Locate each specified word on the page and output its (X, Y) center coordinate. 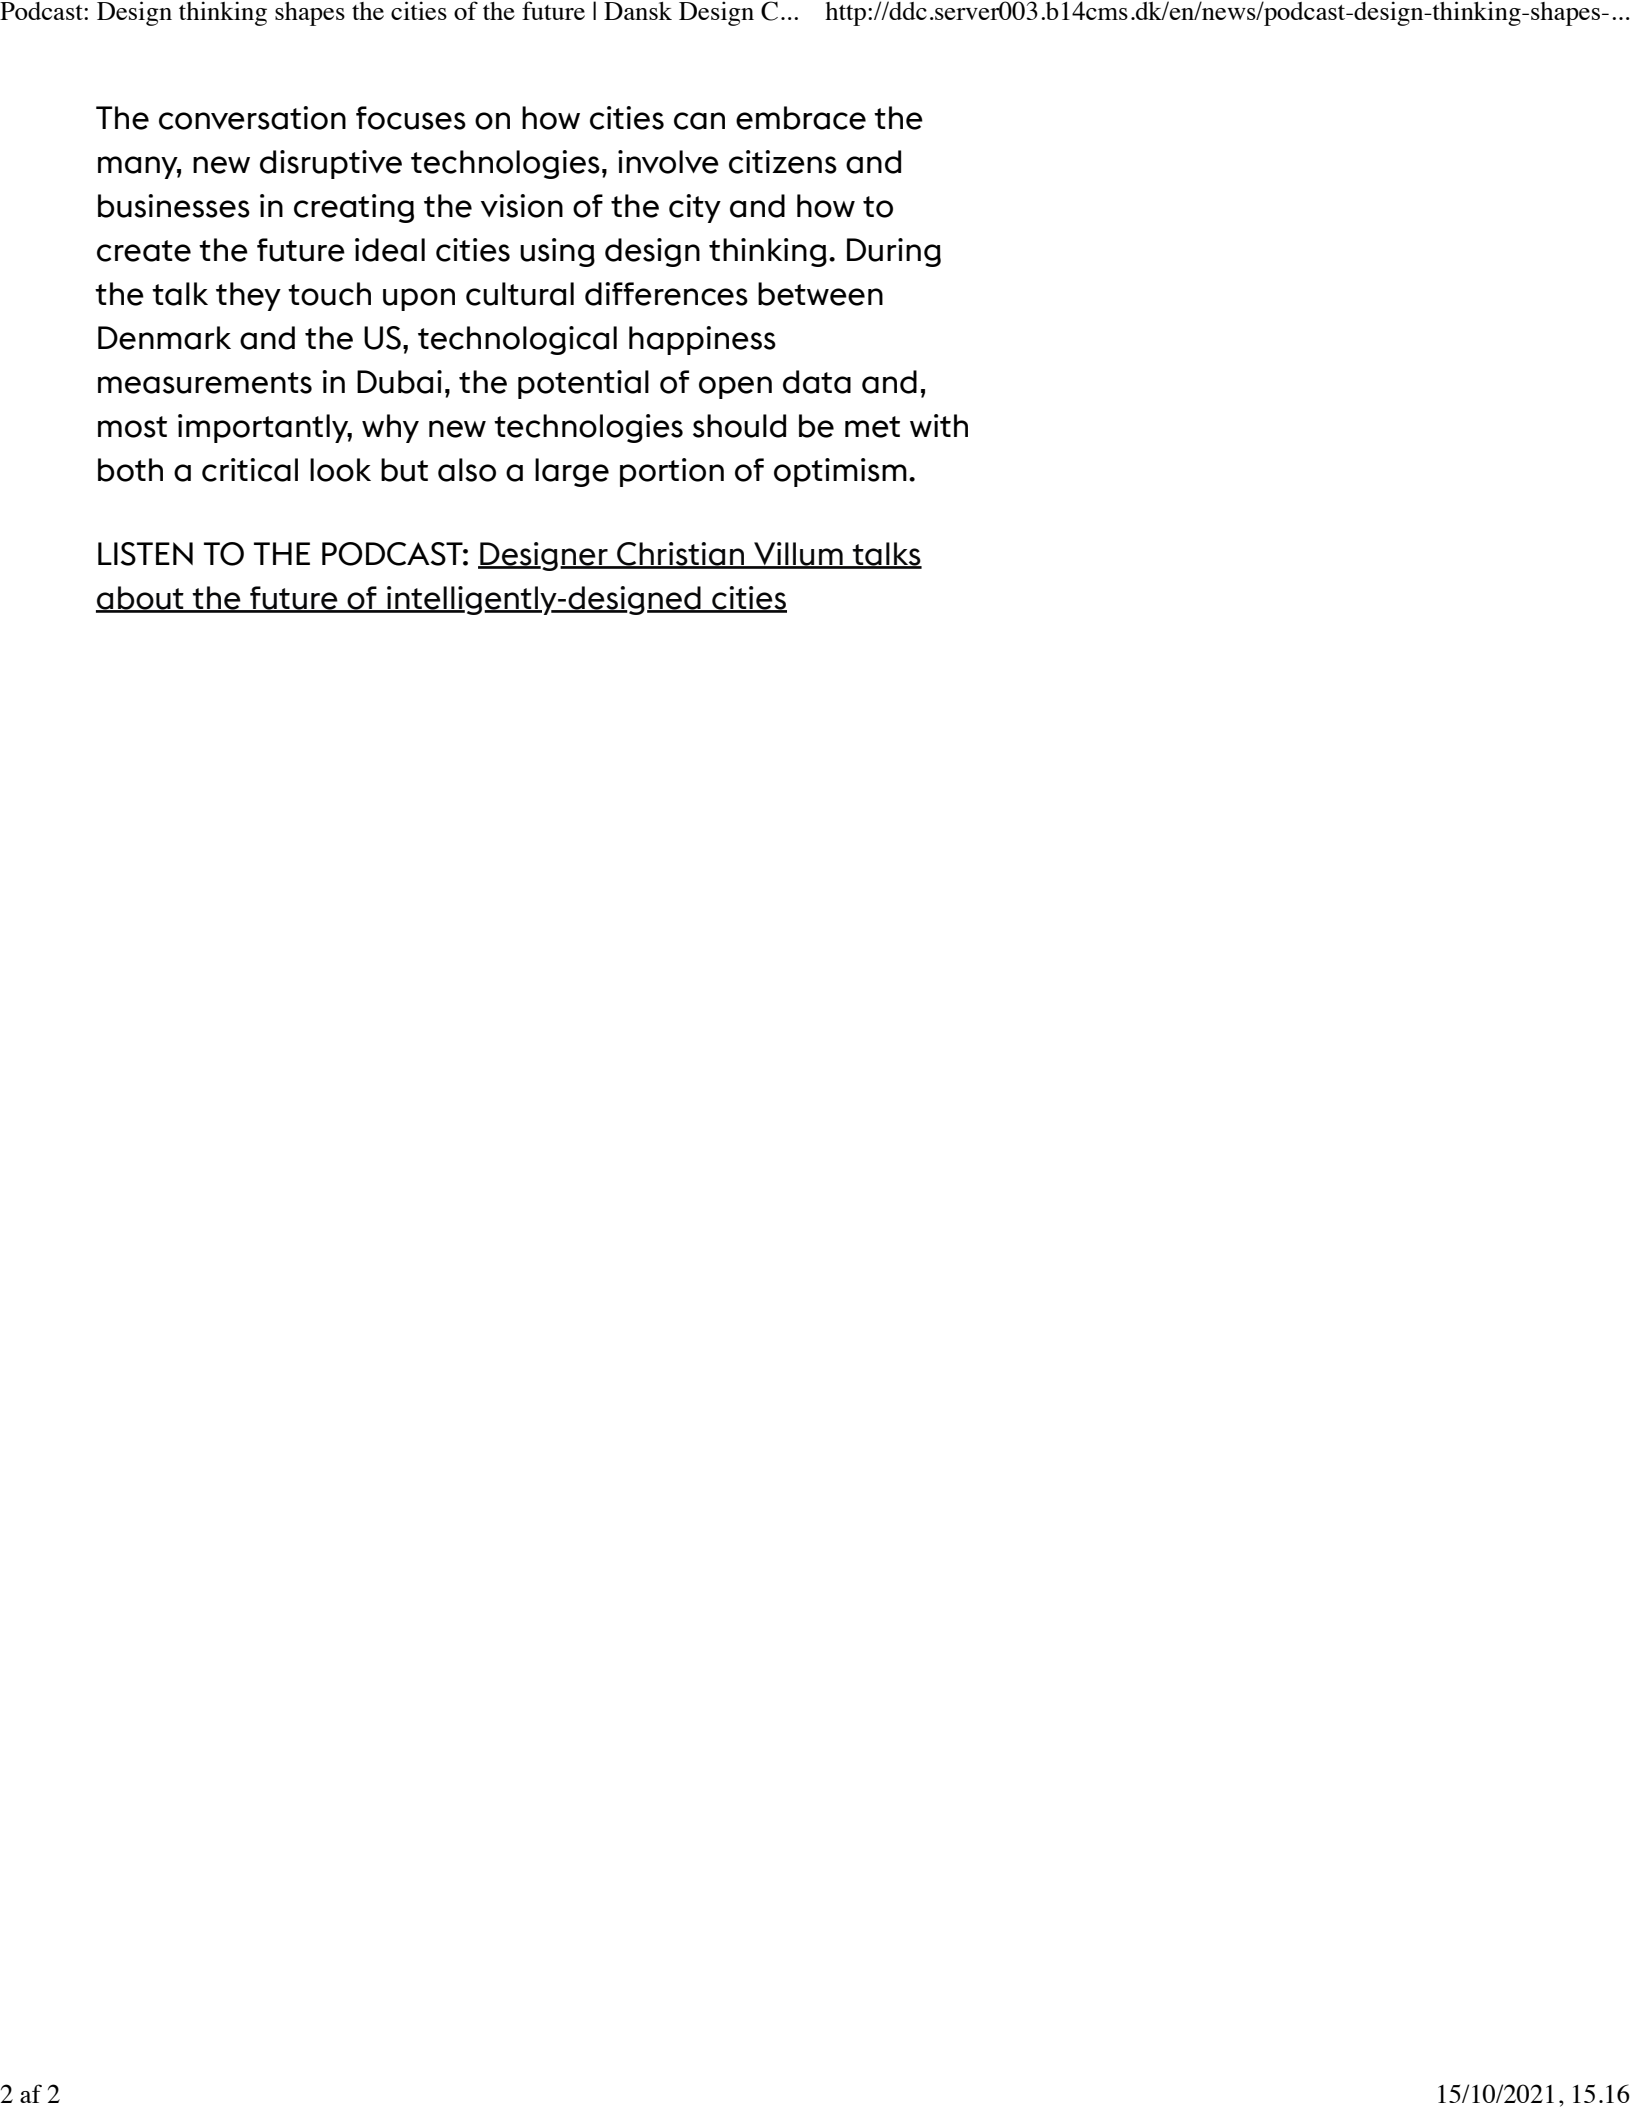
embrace (801, 118)
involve (668, 162)
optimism (840, 472)
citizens (783, 162)
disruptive (331, 164)
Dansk (638, 11)
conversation (252, 118)
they (248, 296)
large (572, 472)
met (872, 427)
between (820, 294)
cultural (520, 294)
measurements (205, 383)
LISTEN (145, 554)
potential (583, 384)
